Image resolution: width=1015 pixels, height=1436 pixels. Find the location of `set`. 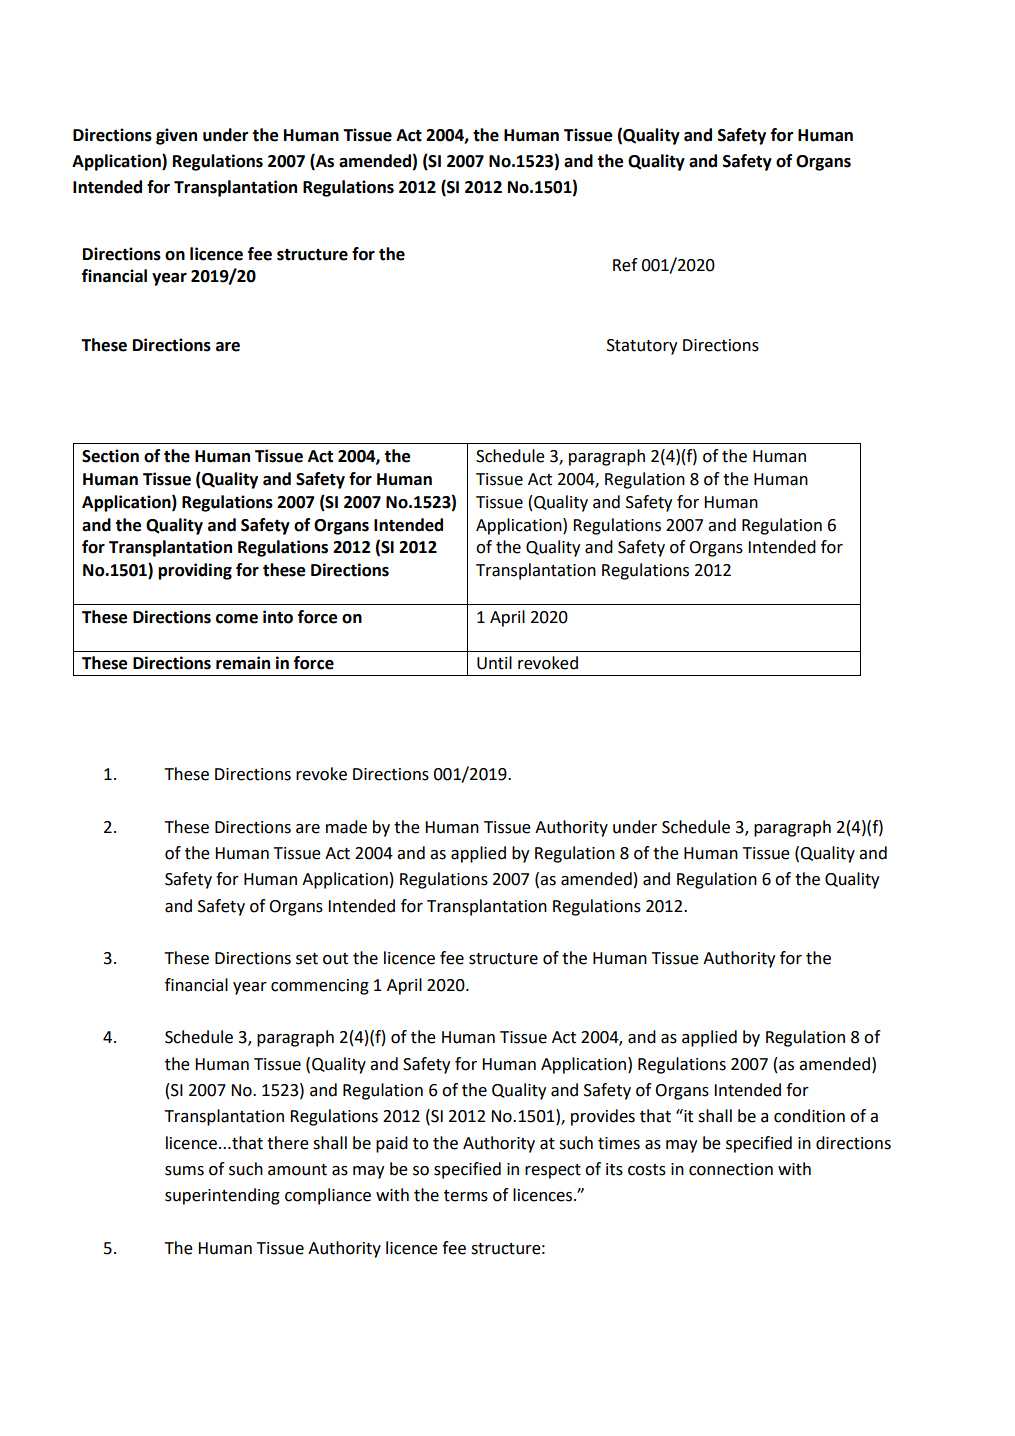

set is located at coordinates (307, 959).
